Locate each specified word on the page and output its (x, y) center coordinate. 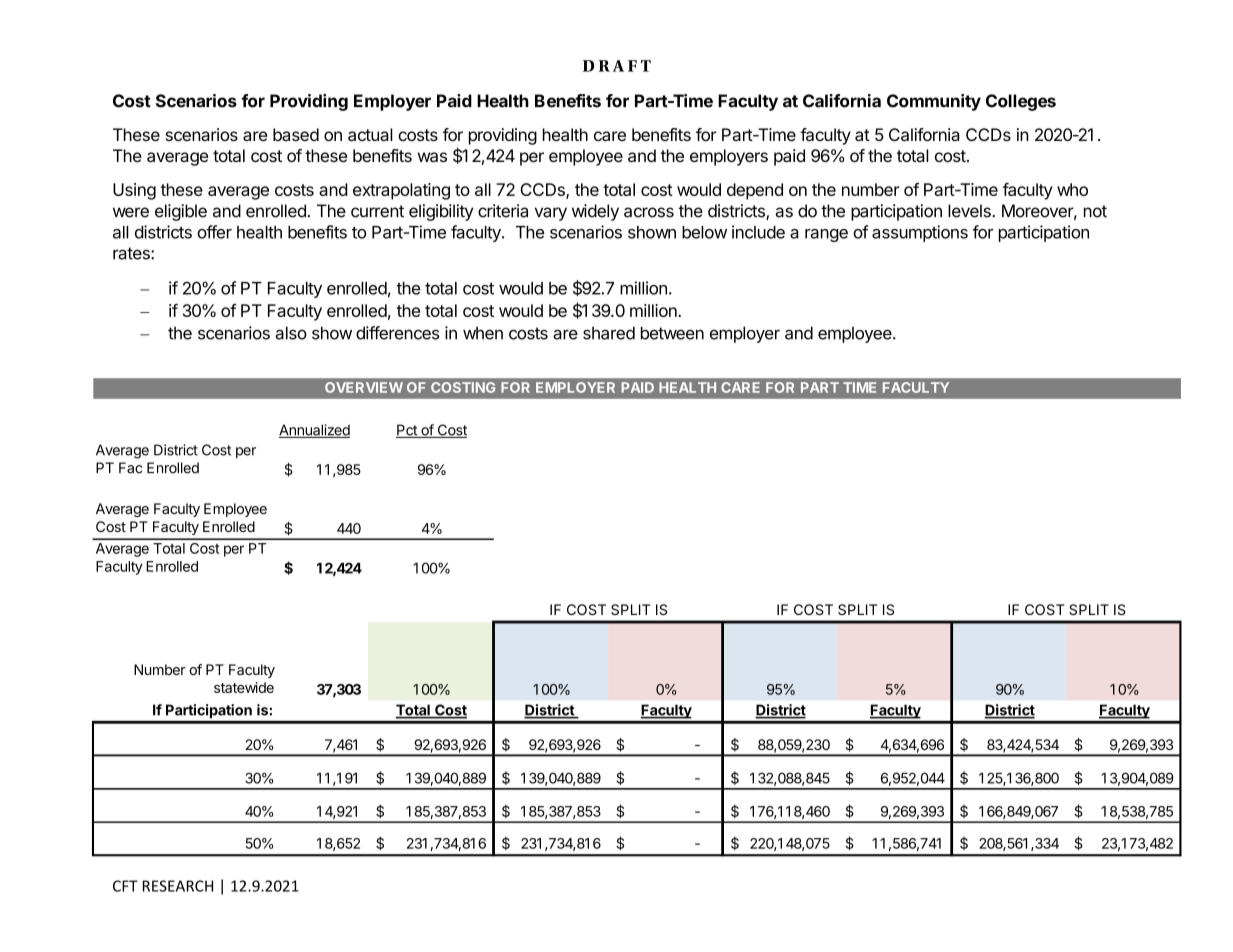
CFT (125, 886)
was (432, 157)
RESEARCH (178, 886)
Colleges (1021, 102)
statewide (244, 687)
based (296, 134)
